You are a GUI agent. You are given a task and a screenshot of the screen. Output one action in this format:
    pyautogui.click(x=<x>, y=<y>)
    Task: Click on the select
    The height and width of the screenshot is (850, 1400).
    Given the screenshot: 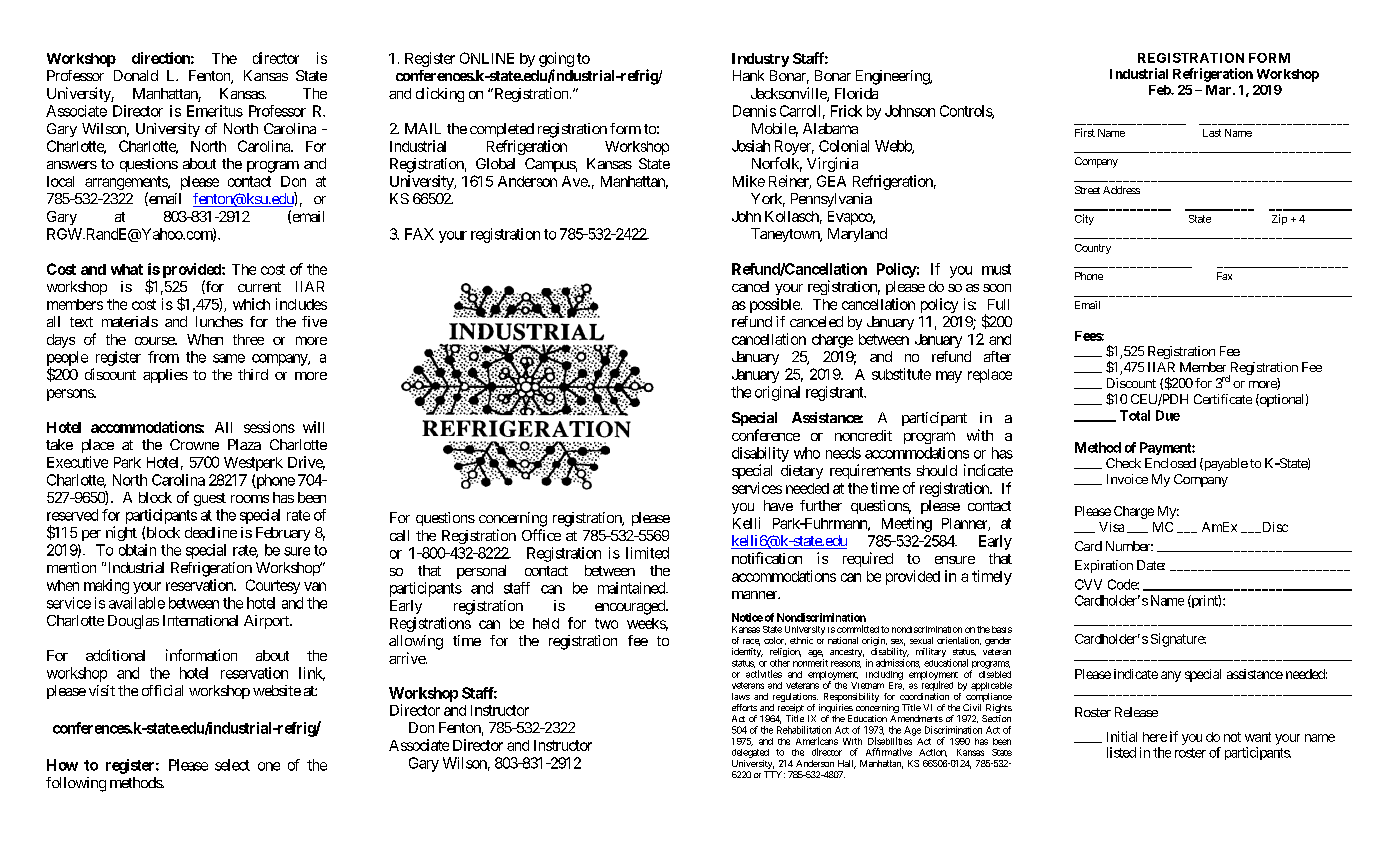 What is the action you would take?
    pyautogui.click(x=232, y=765)
